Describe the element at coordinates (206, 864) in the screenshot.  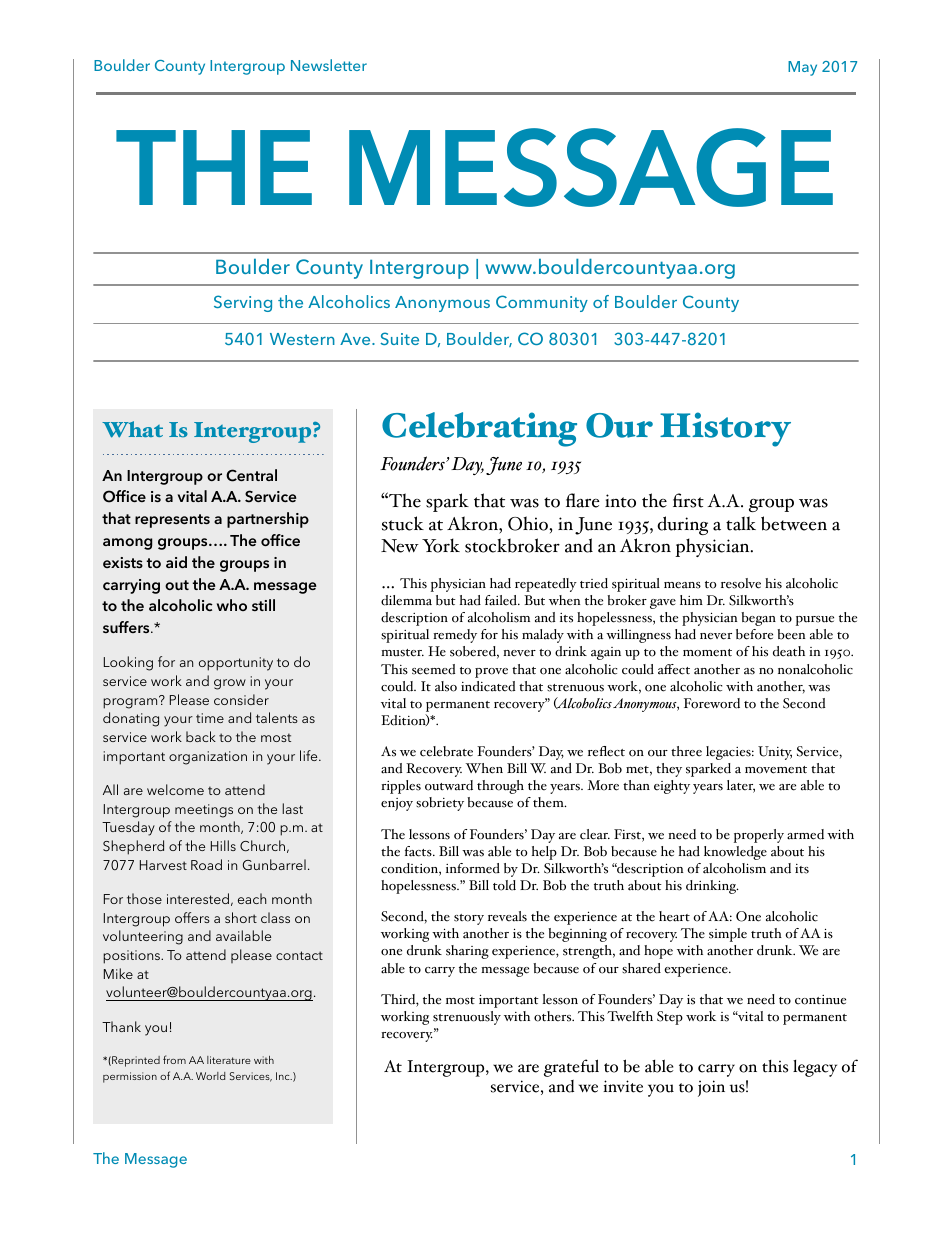
I see `Road` at that location.
